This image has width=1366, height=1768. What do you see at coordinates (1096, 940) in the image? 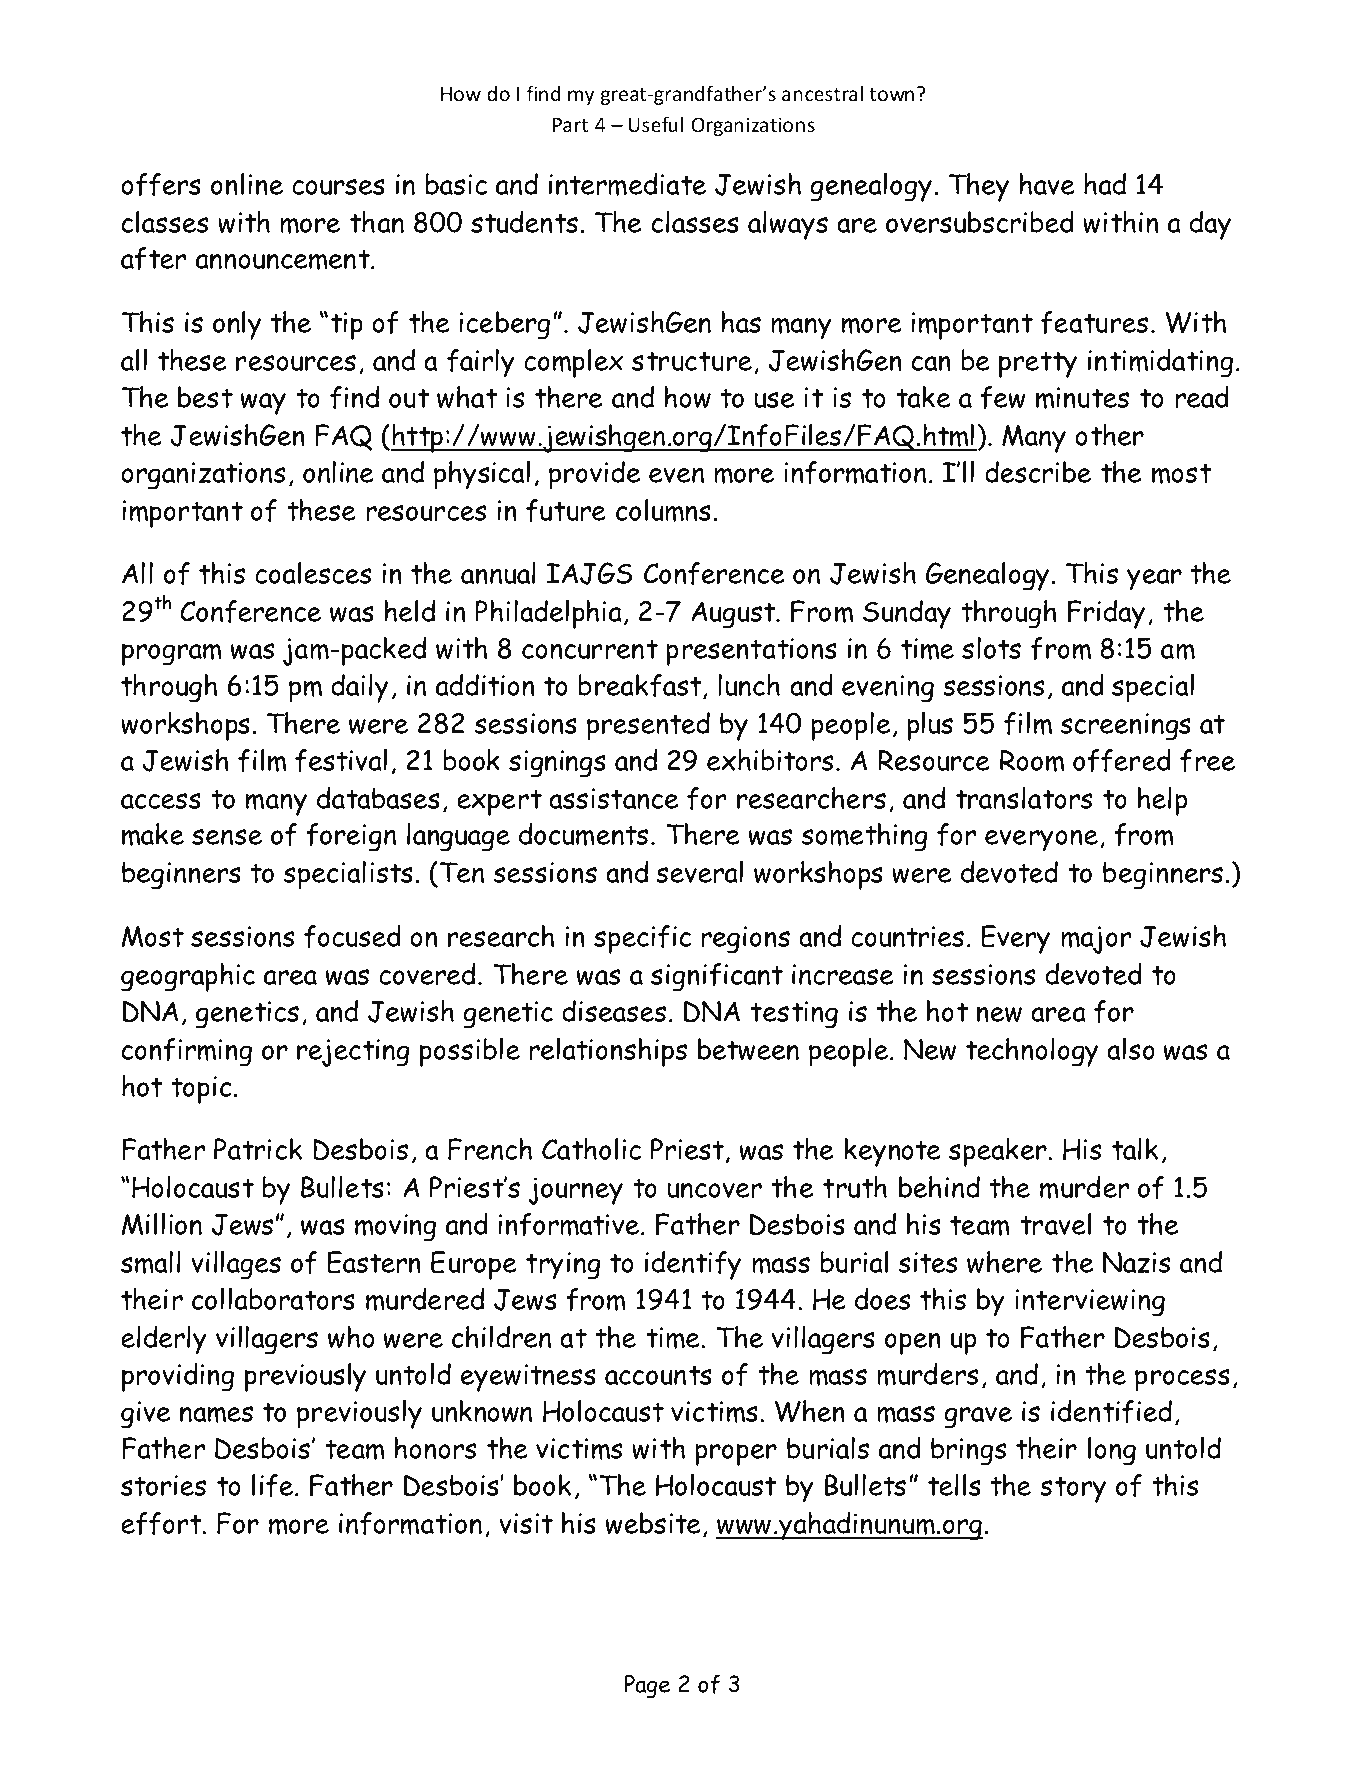
I see `major` at bounding box center [1096, 940].
